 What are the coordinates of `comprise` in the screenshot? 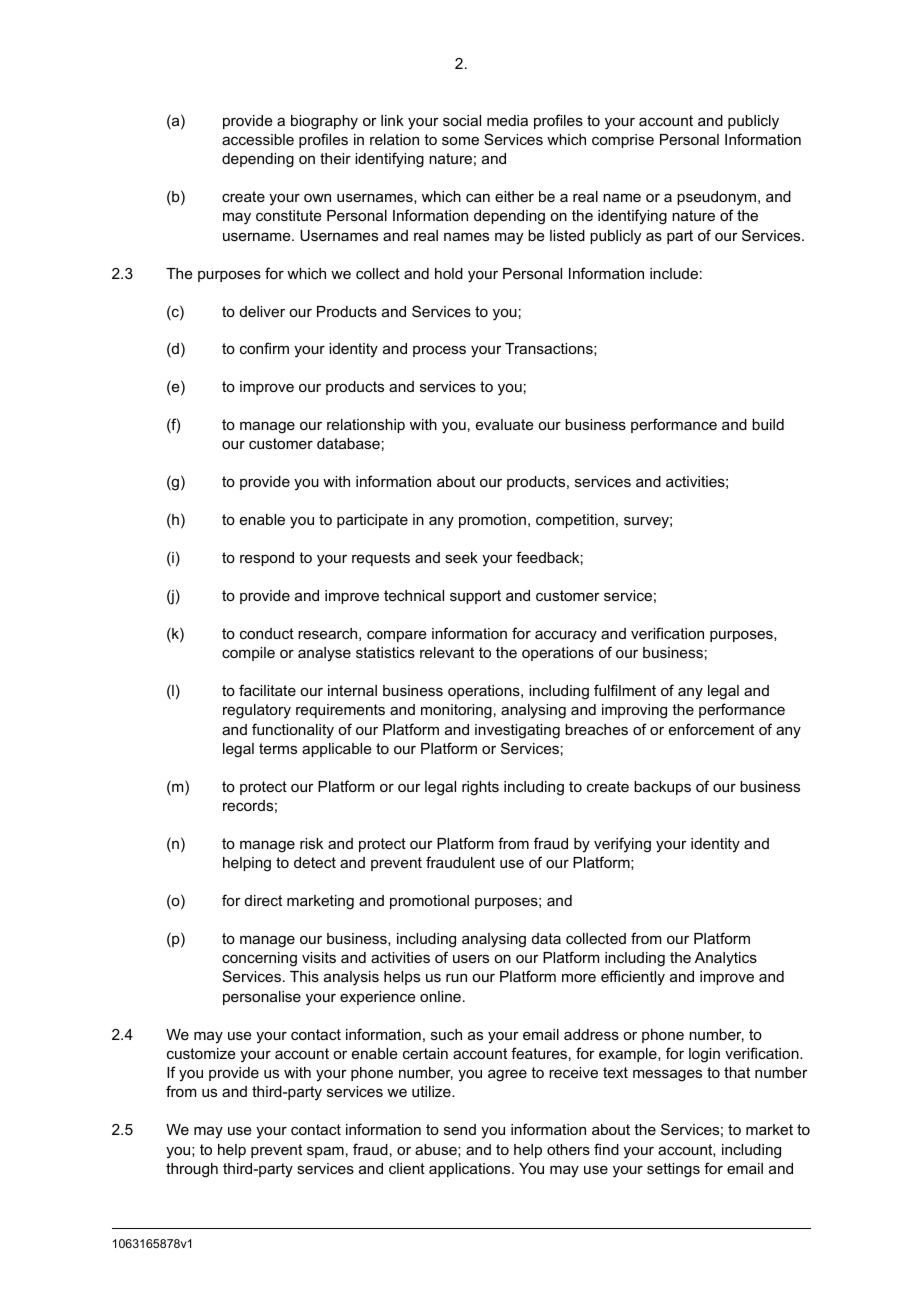 It's located at (623, 141).
